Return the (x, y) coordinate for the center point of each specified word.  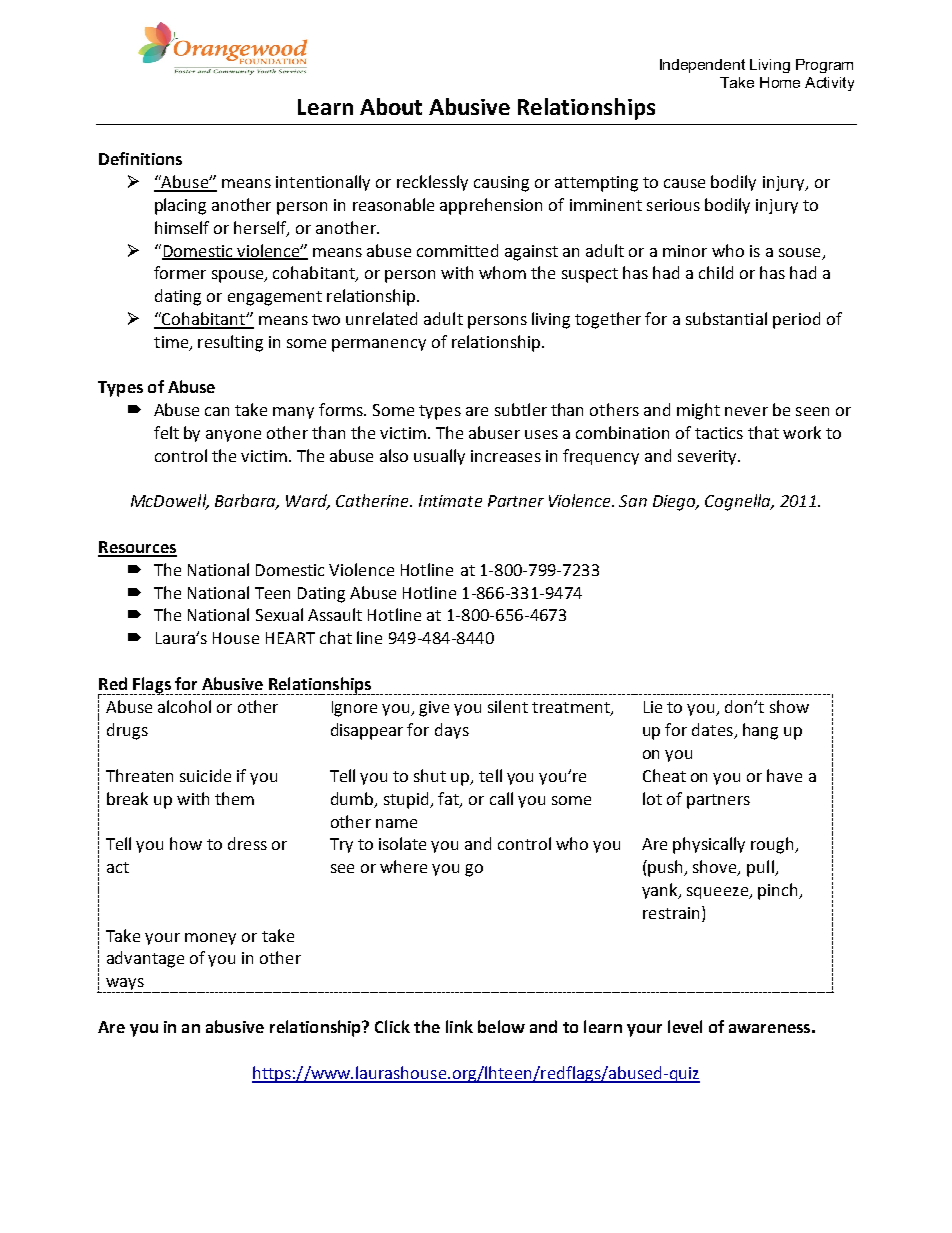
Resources (137, 548)
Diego (675, 503)
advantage (145, 959)
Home (780, 82)
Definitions (140, 158)
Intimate (450, 501)
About (391, 106)
